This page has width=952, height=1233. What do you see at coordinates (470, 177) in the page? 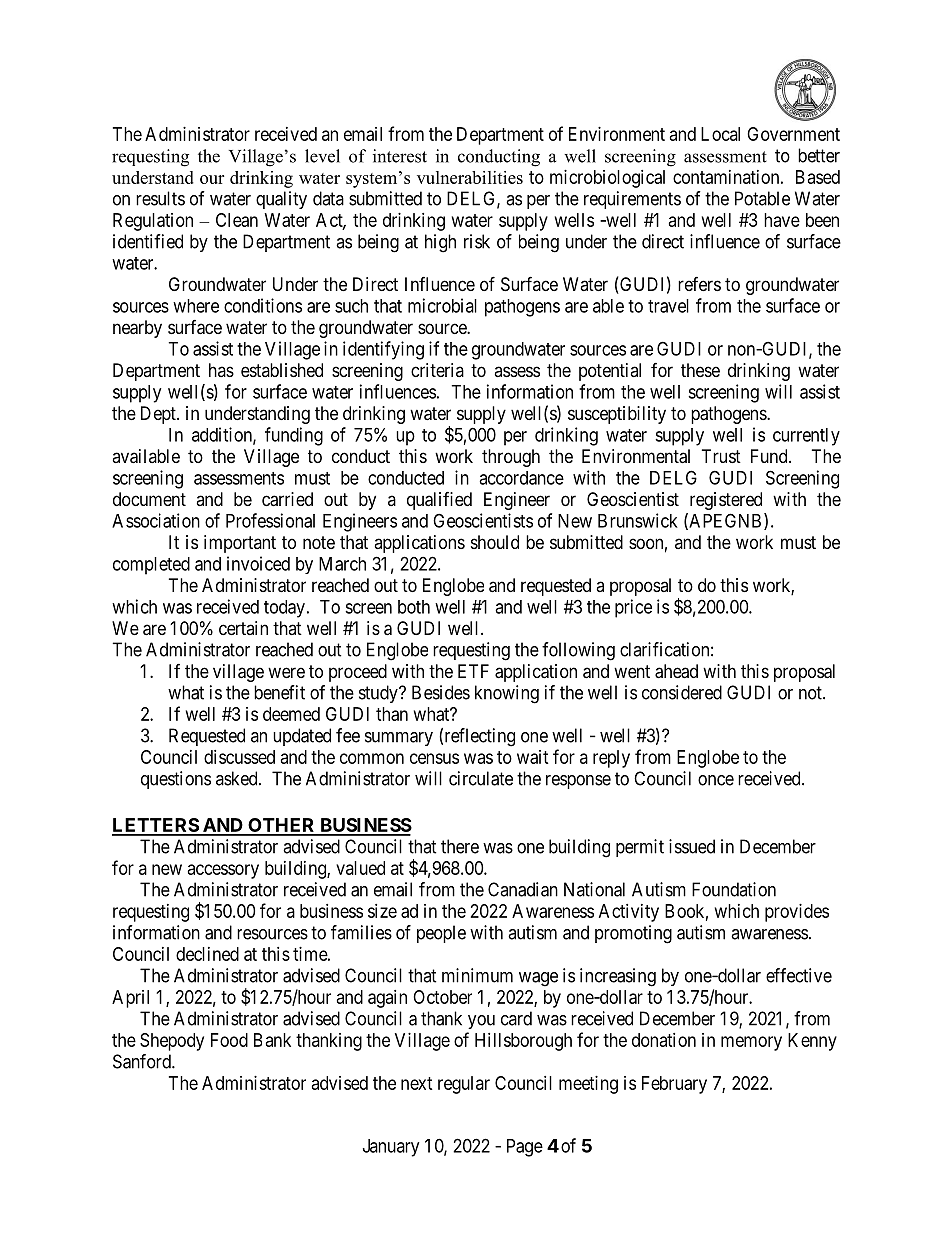
I see `vulnerabilities` at bounding box center [470, 177].
